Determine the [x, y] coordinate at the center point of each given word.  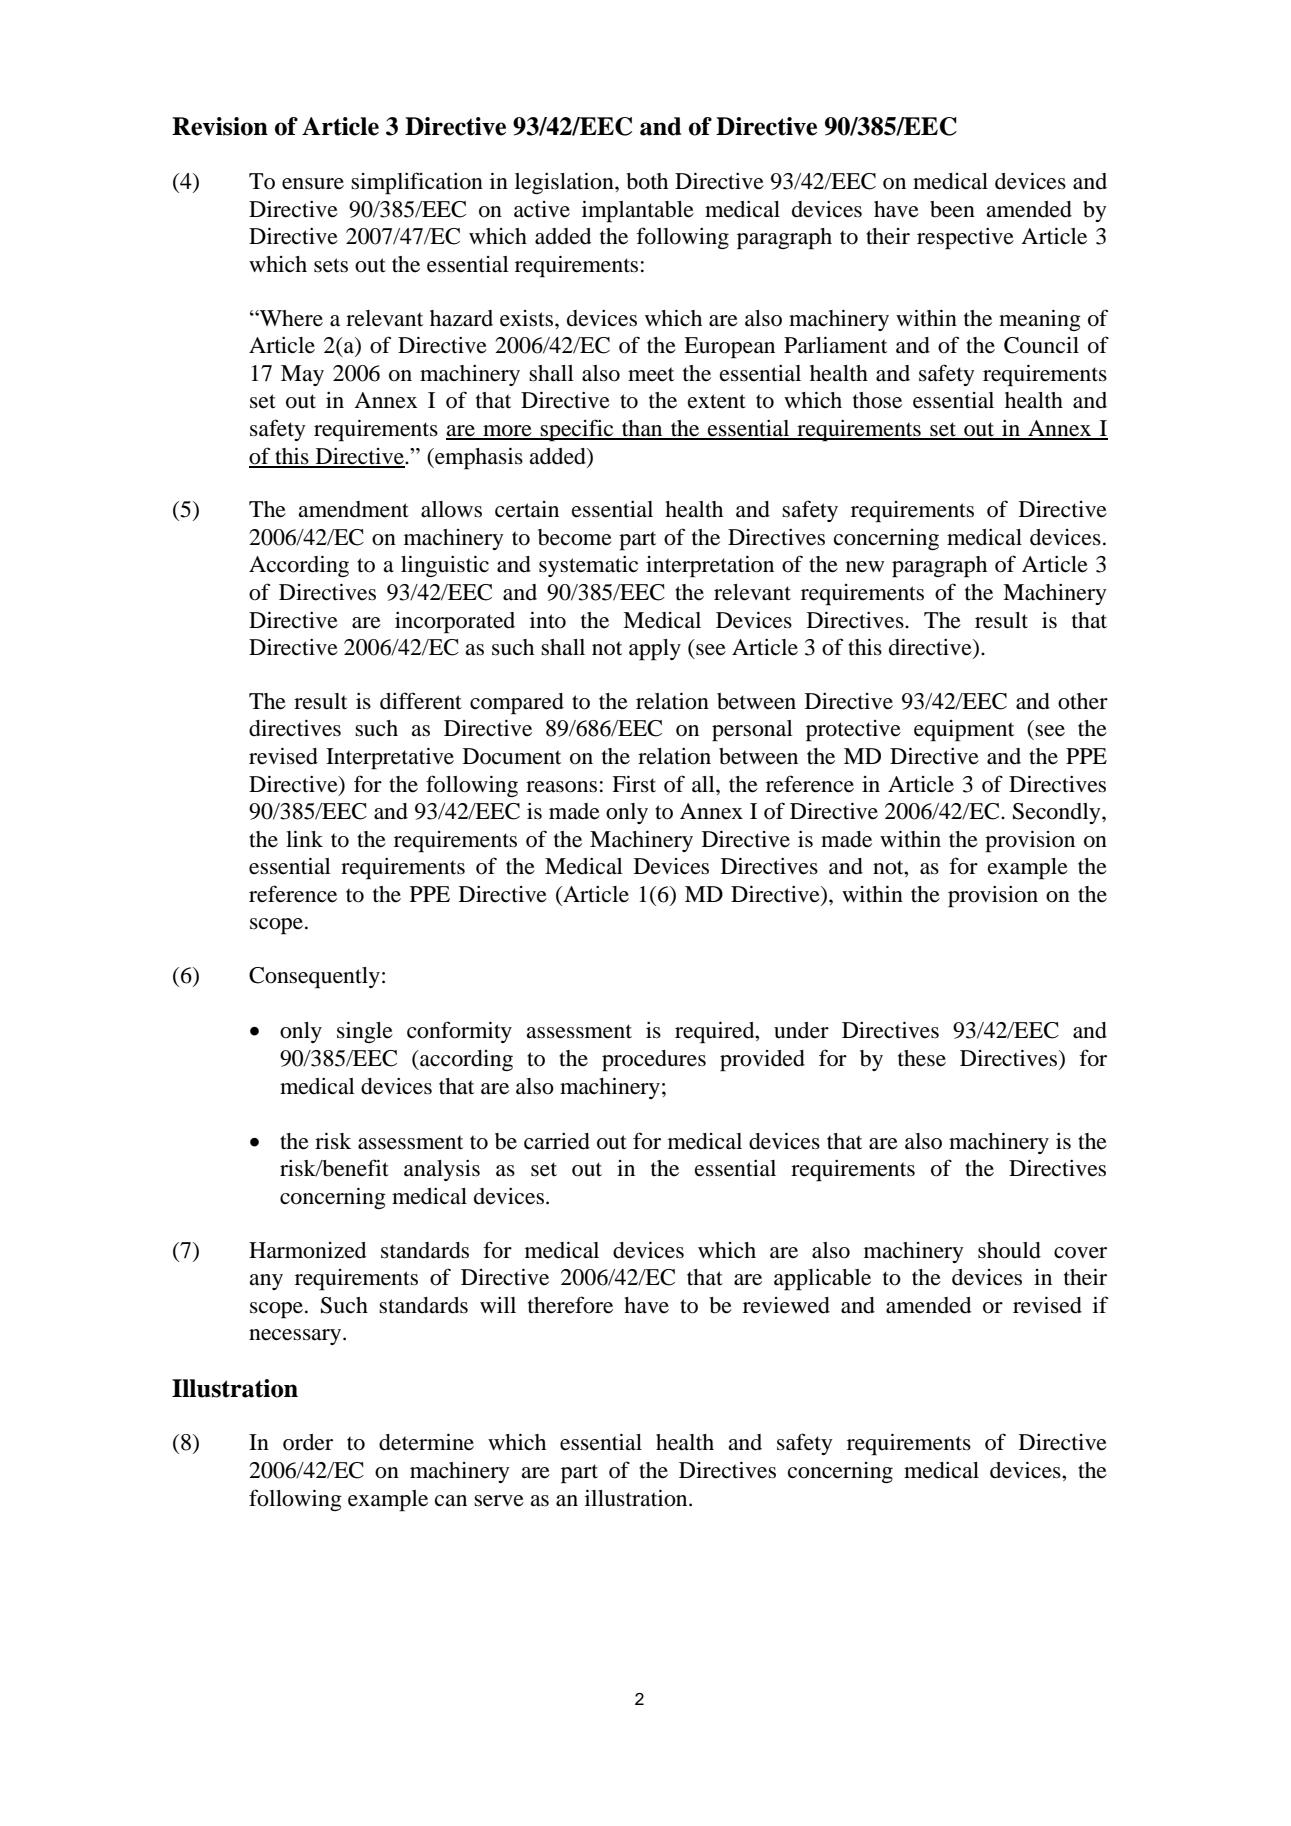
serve [499, 1501]
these [922, 1058]
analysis [442, 1170]
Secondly [1058, 813]
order [308, 1442]
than [642, 429]
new [865, 567]
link [304, 838]
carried [557, 1141]
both [647, 181]
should [1009, 1250]
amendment [353, 509]
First [634, 784]
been [952, 209]
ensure [313, 184]
